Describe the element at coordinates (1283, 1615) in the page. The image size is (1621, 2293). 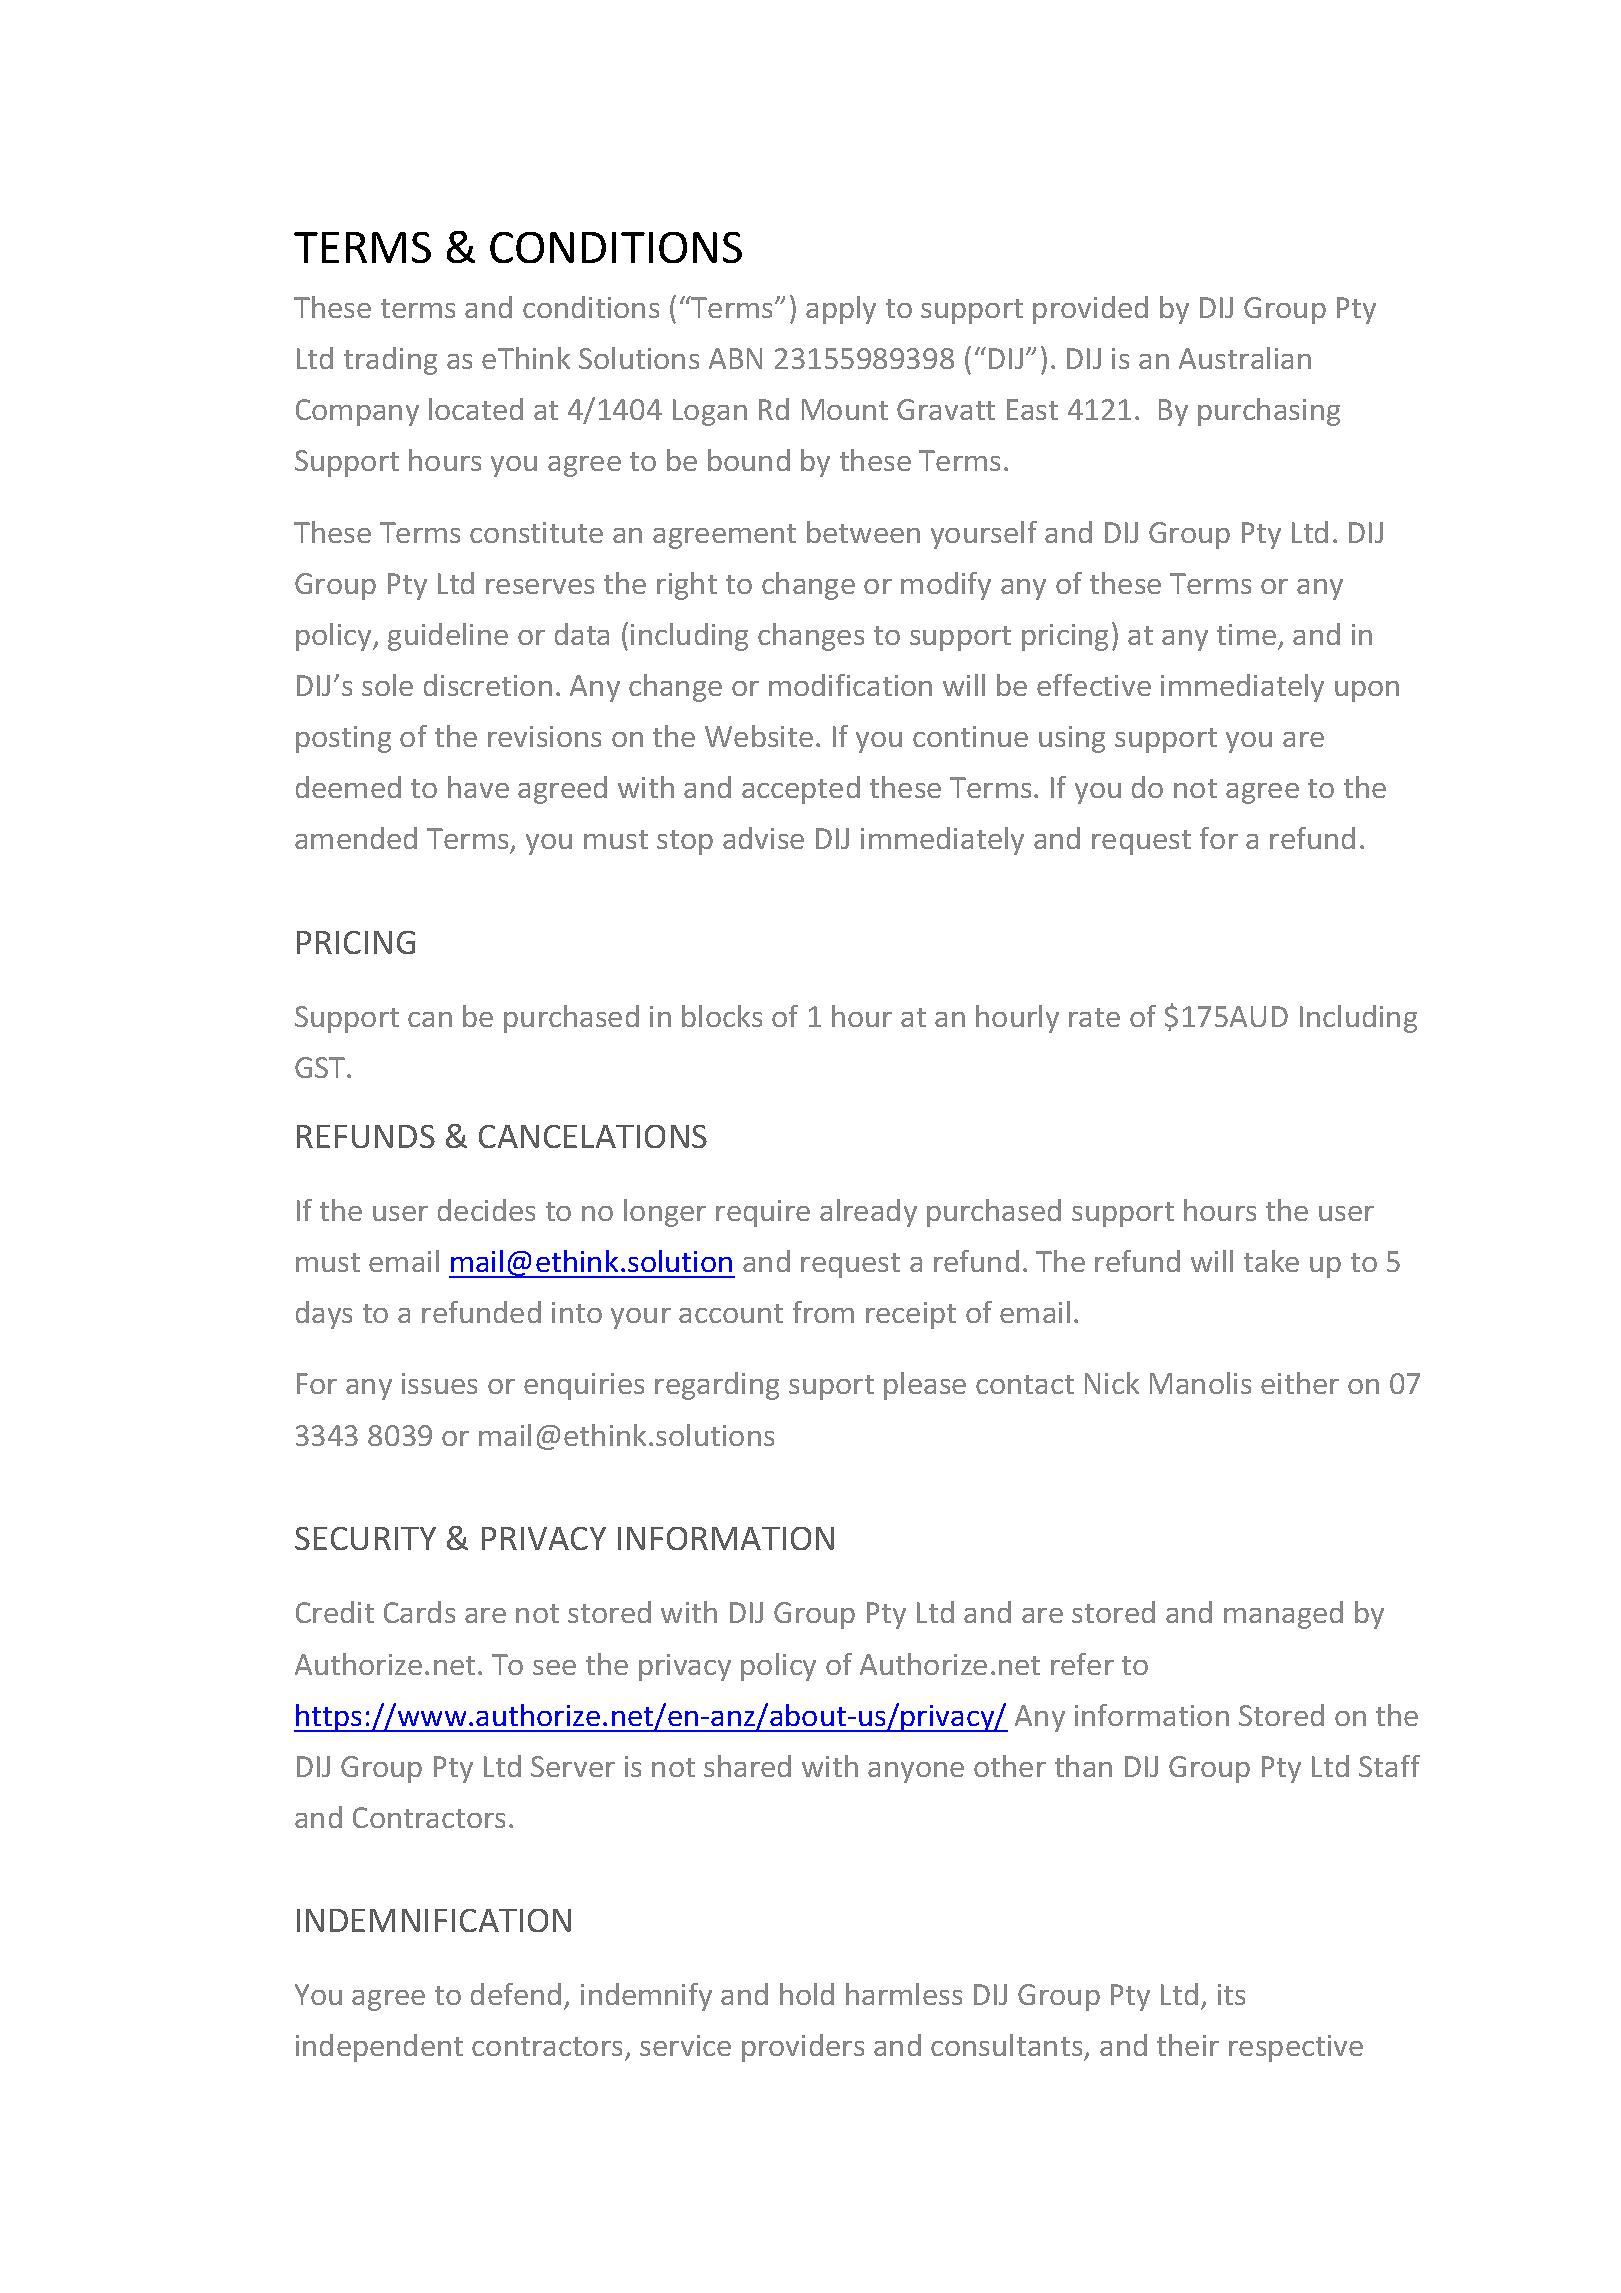
I see `managed` at that location.
